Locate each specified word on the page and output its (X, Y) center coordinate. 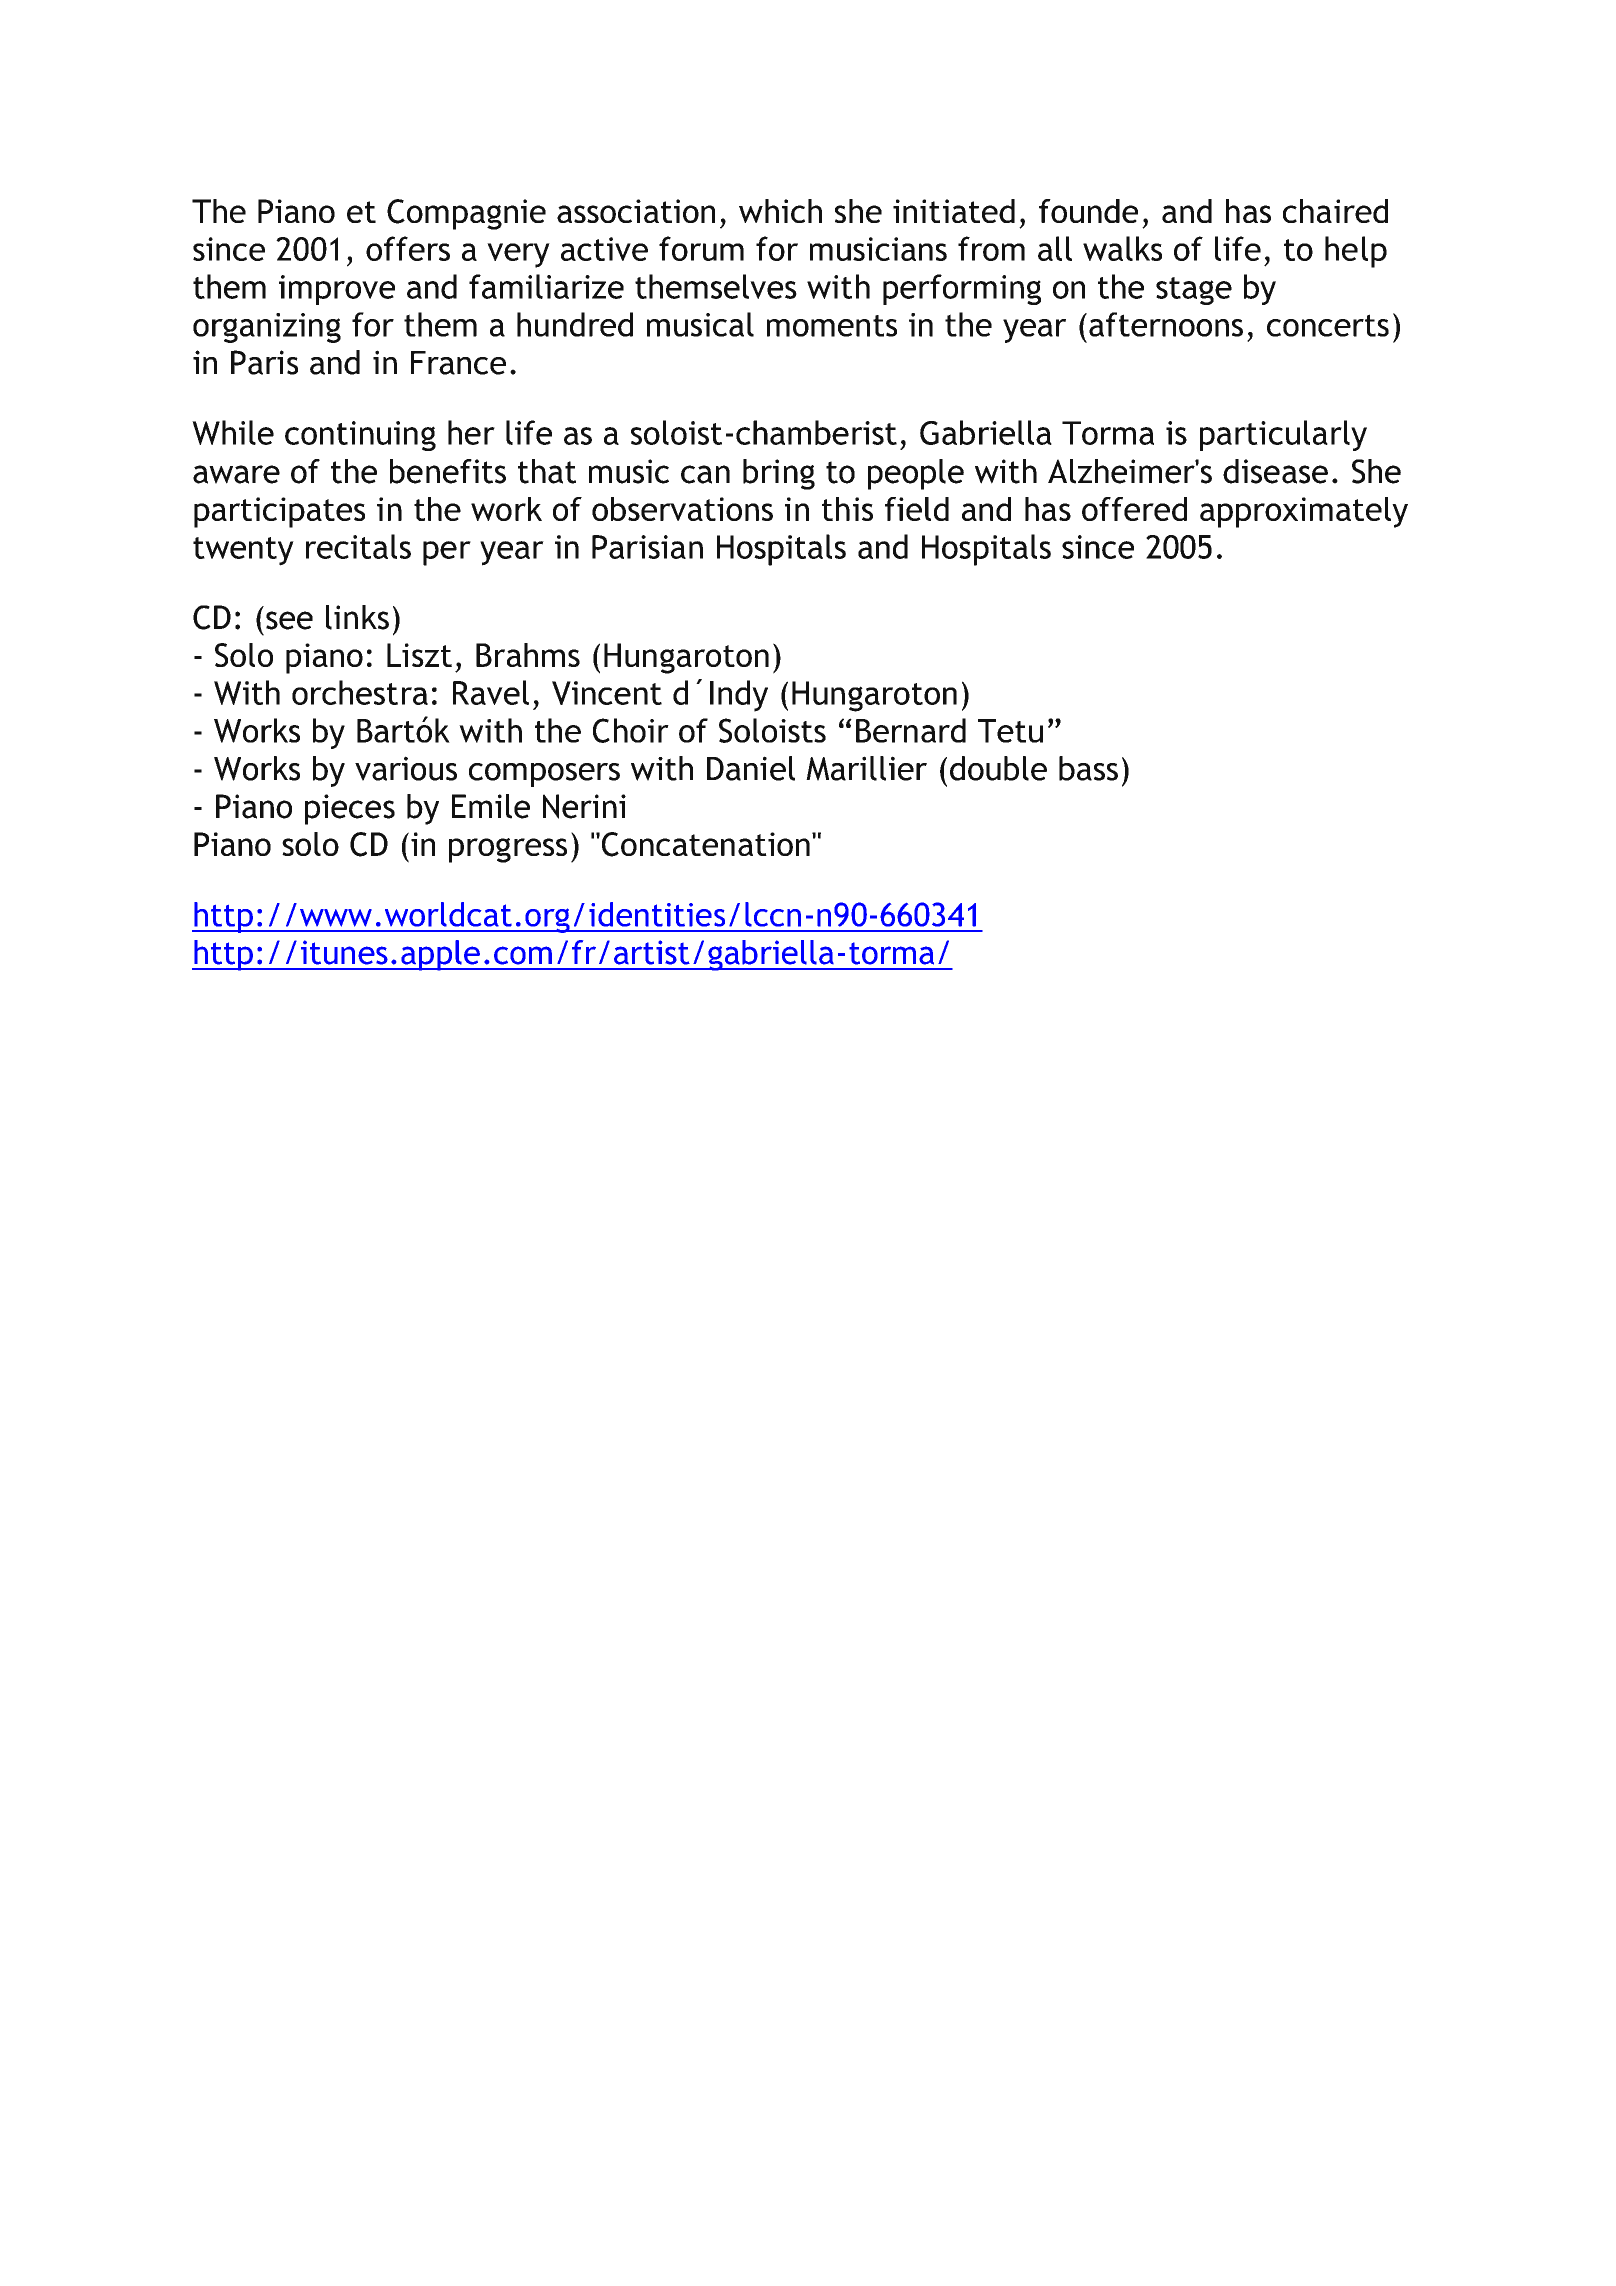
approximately (1304, 512)
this (847, 509)
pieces (350, 809)
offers (408, 248)
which (780, 211)
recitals (358, 546)
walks (1122, 248)
